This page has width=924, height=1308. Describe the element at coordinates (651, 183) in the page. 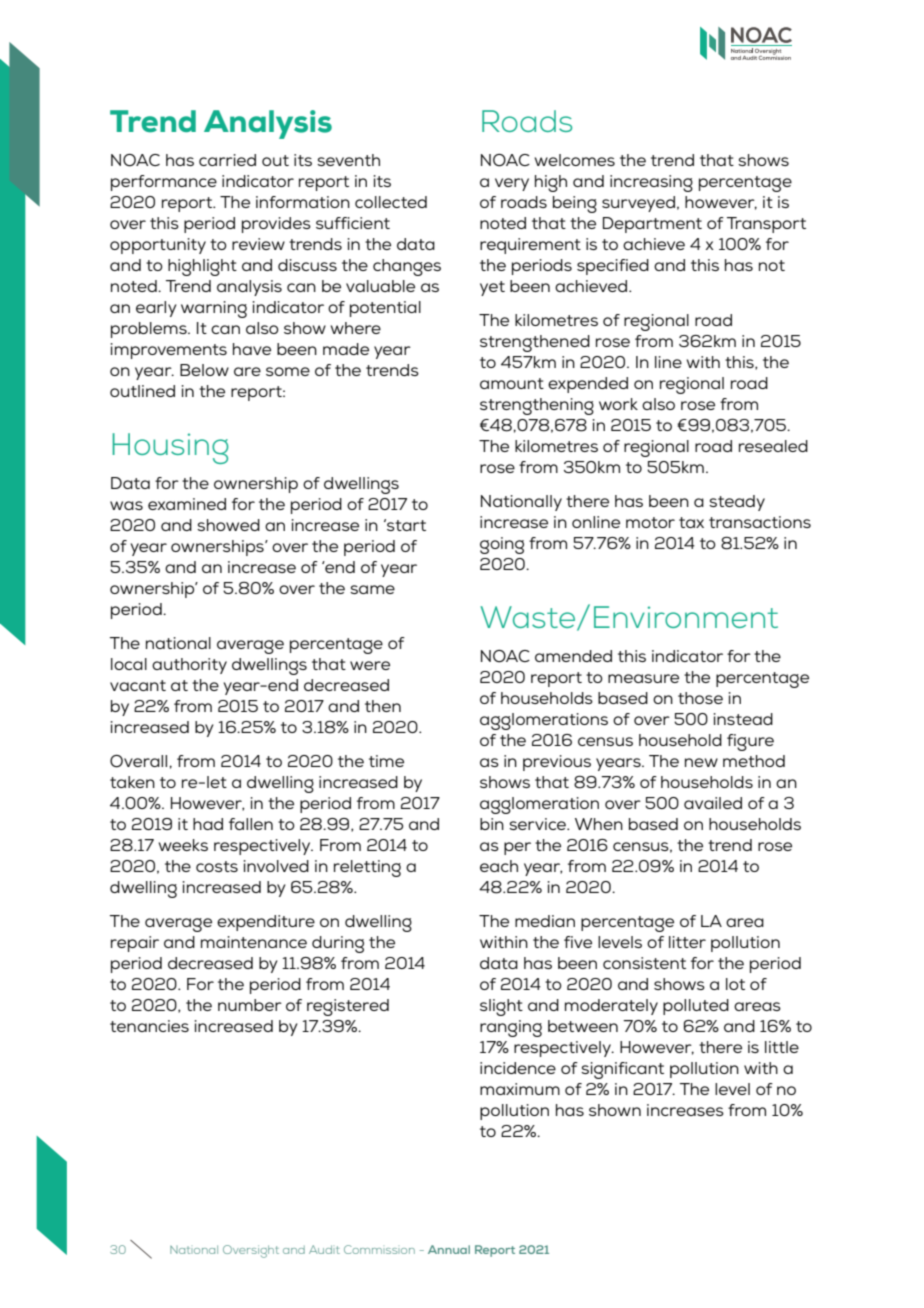

I see `increasing` at that location.
